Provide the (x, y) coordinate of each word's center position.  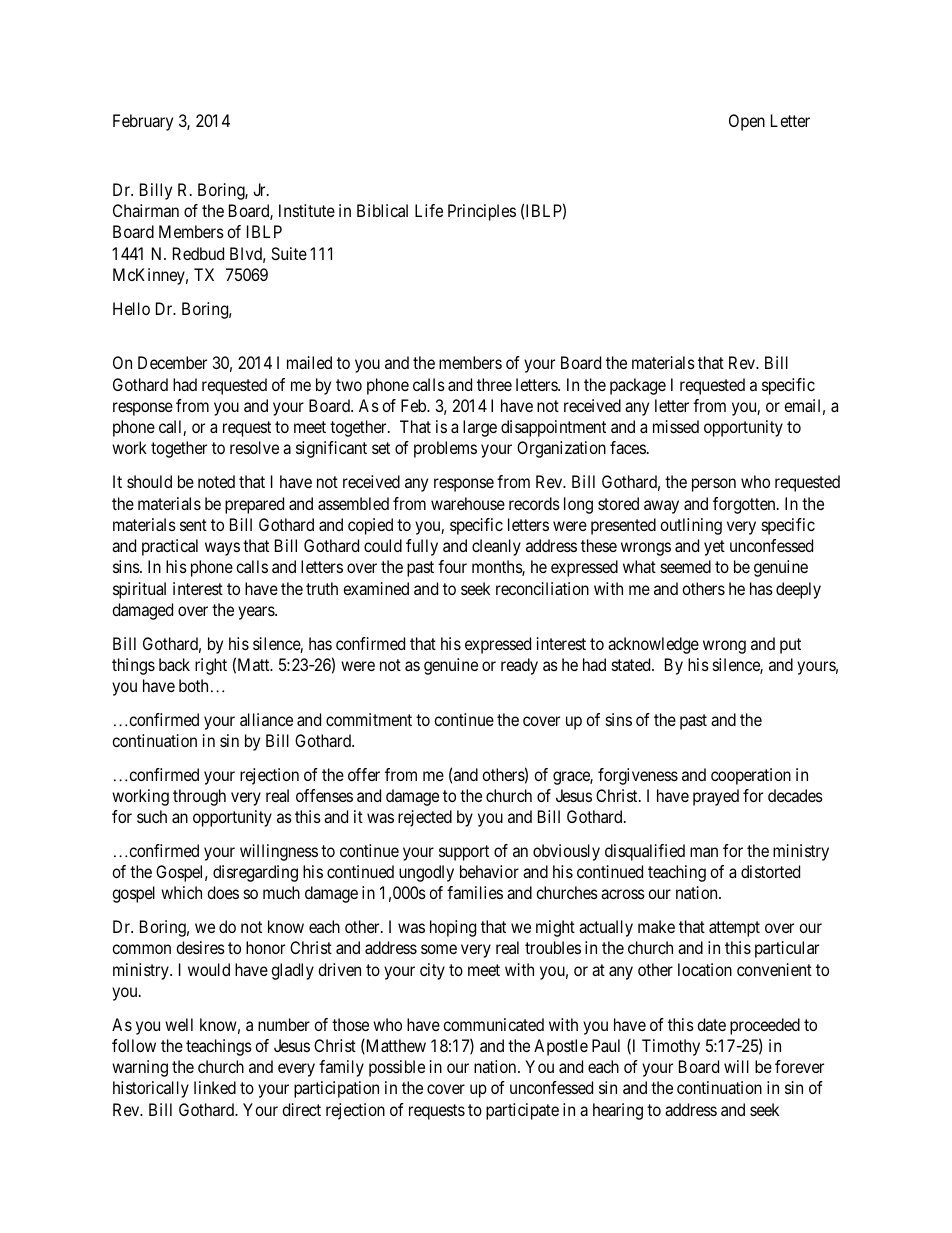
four (452, 566)
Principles (482, 212)
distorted (770, 871)
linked (215, 1087)
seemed (686, 566)
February (143, 122)
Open (747, 122)
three (494, 384)
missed (676, 426)
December (172, 362)
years (257, 613)
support (464, 853)
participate (522, 1111)
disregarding (255, 873)
